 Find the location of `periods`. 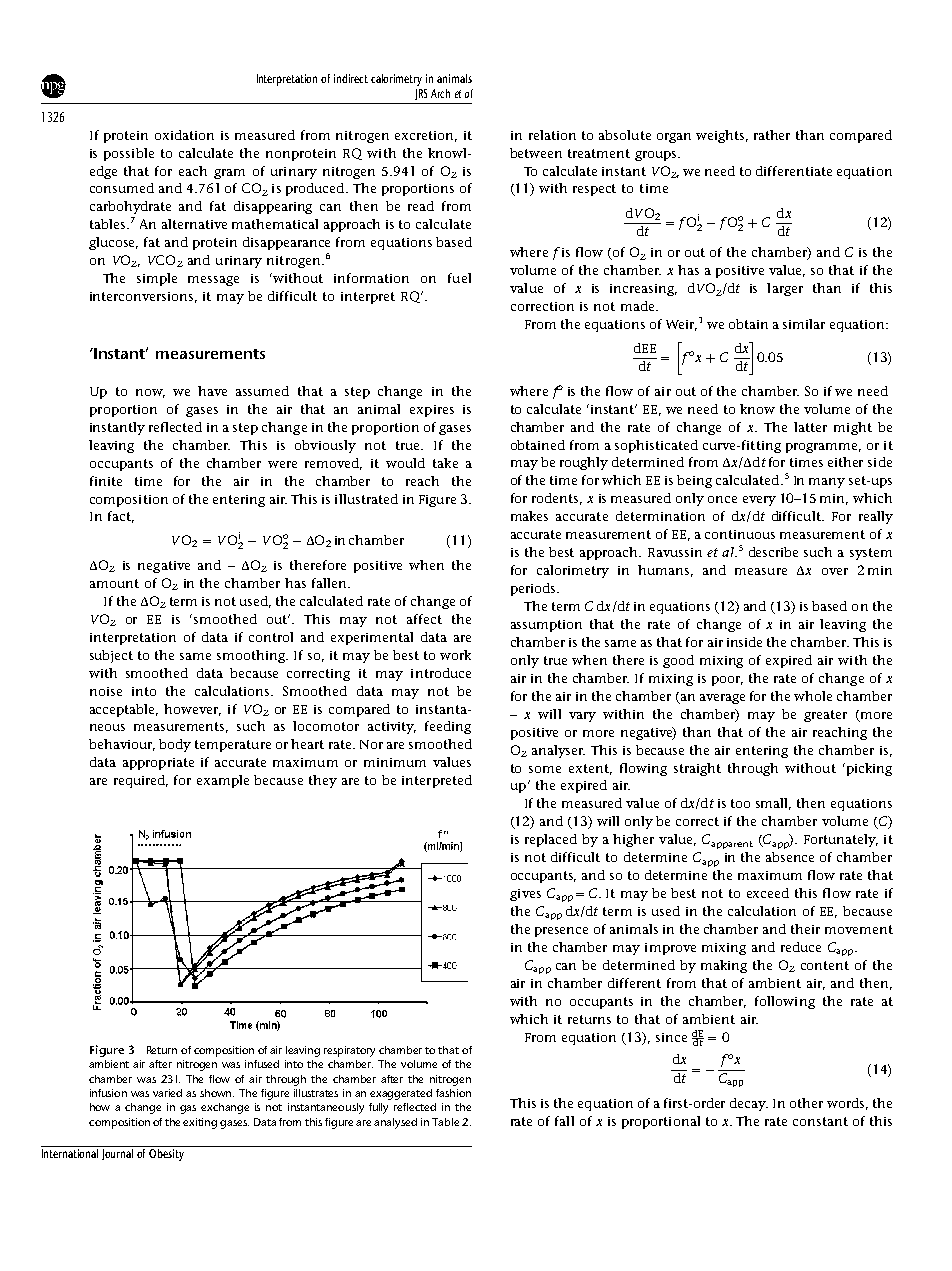

periods is located at coordinates (534, 589).
